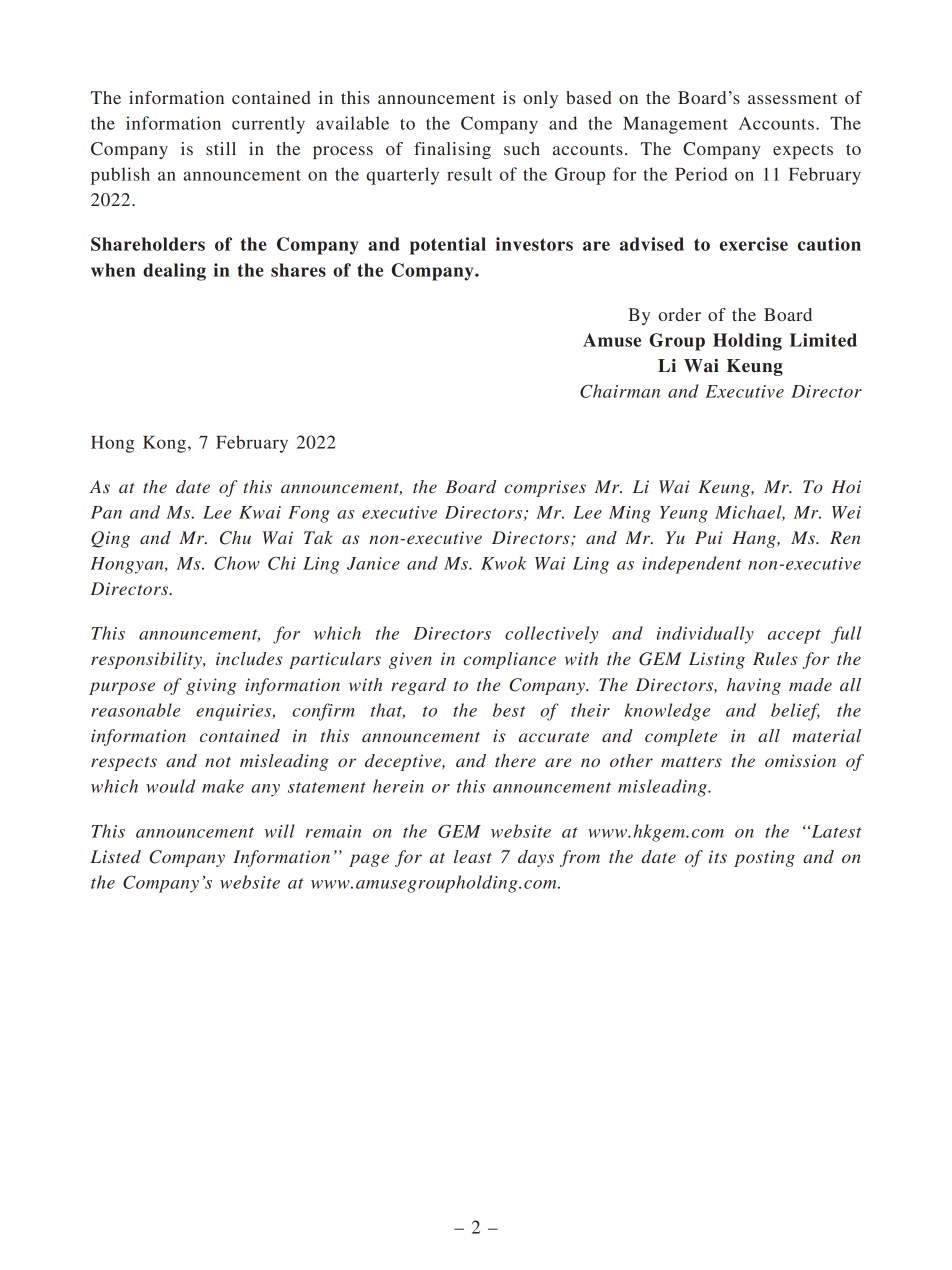 The image size is (952, 1270). What do you see at coordinates (164, 444) in the document?
I see `Kong` at bounding box center [164, 444].
